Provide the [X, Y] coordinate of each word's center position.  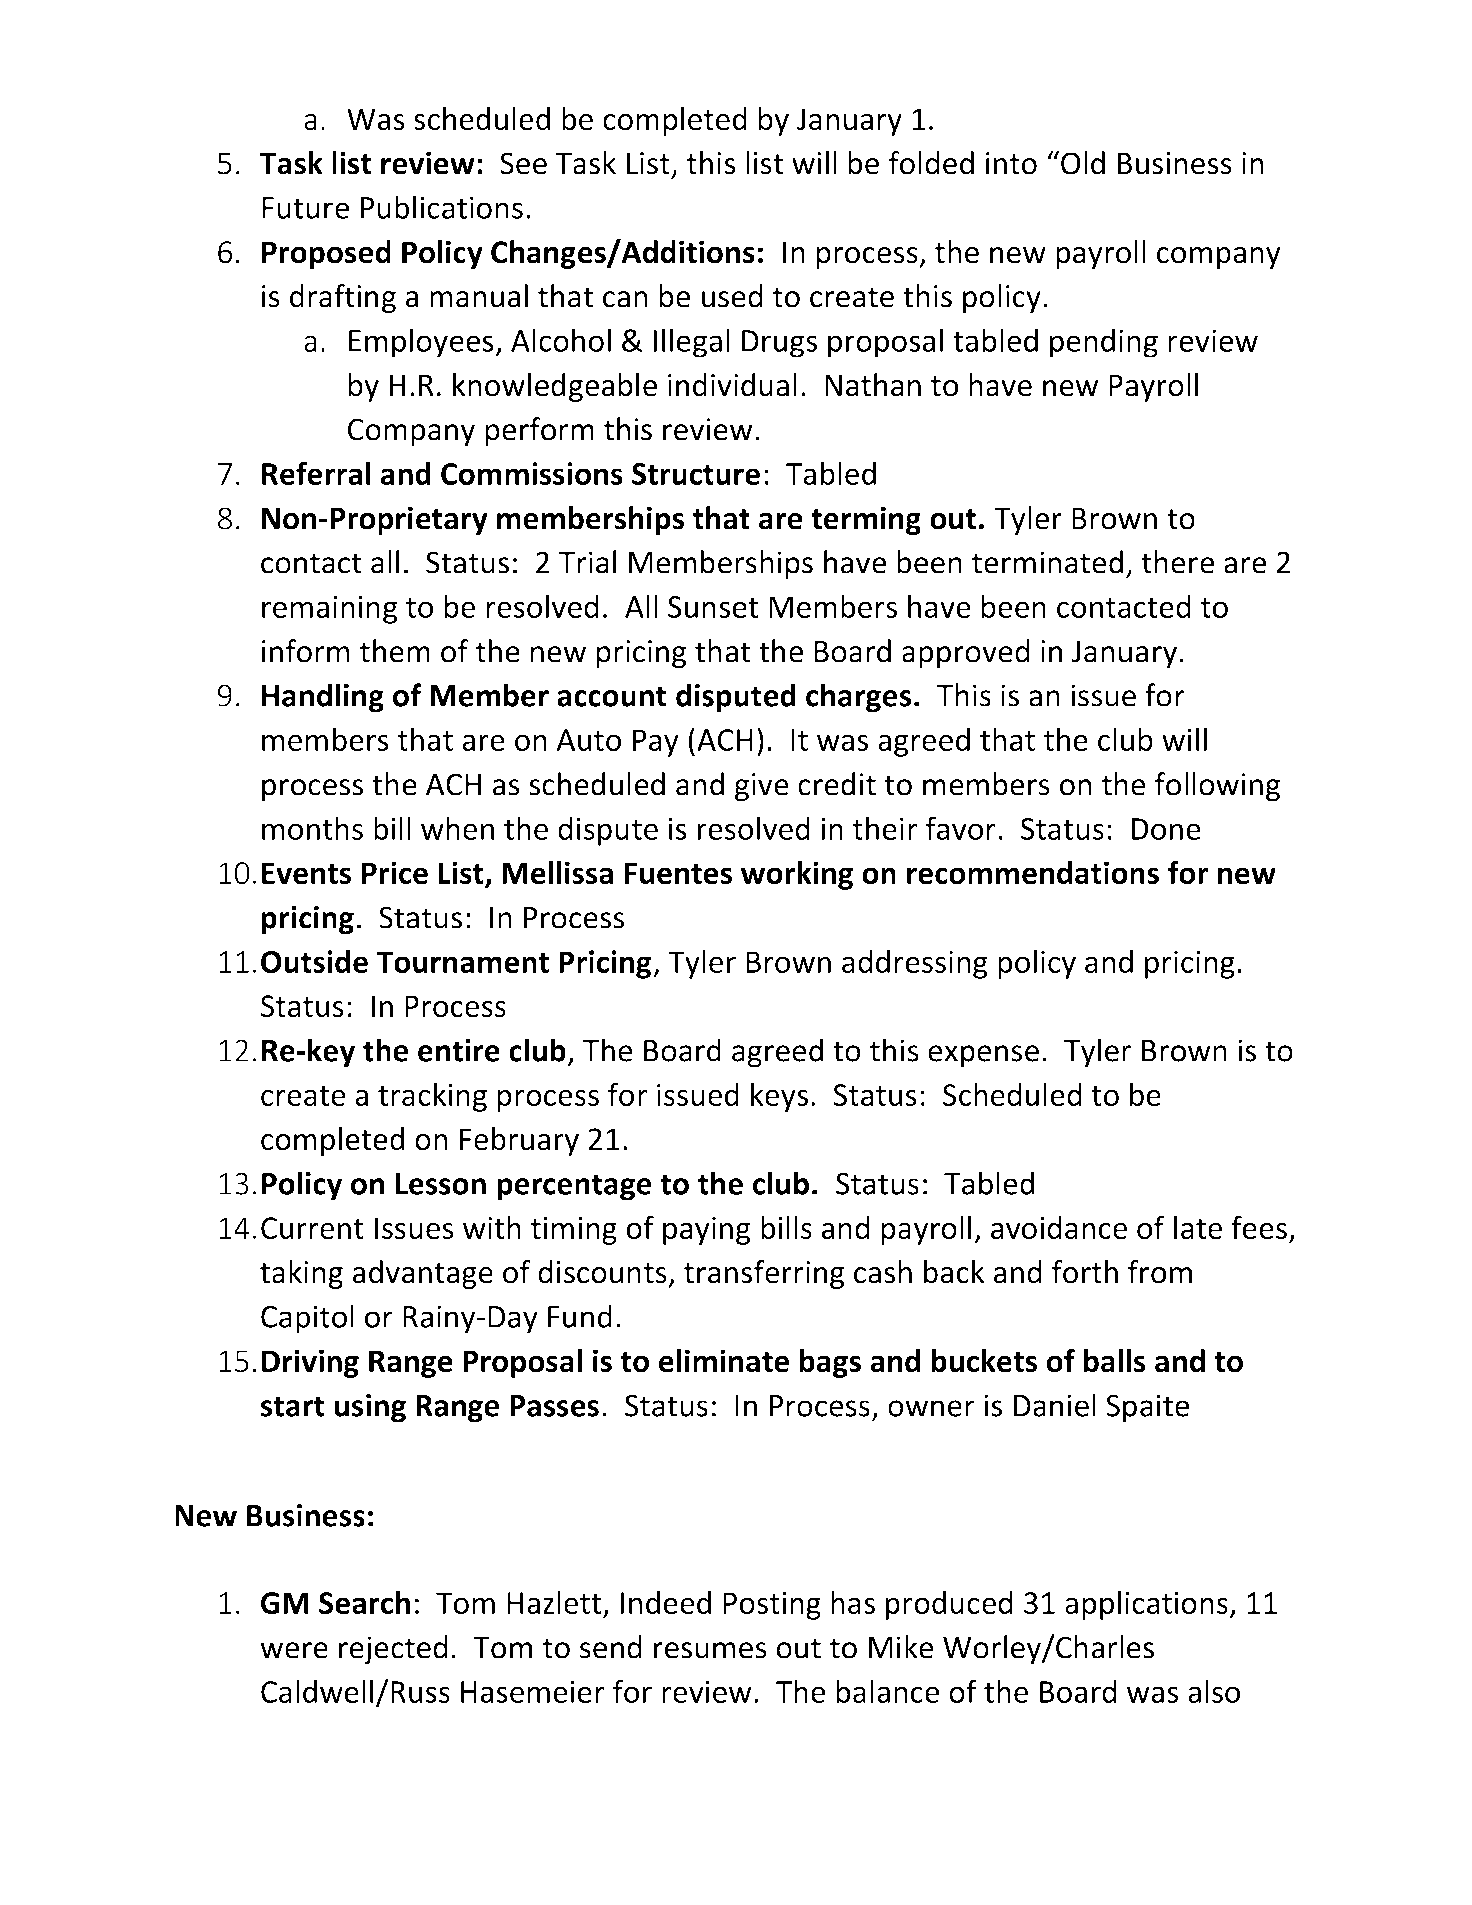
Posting [772, 1606]
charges [859, 698]
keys [779, 1097]
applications [1146, 1605]
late [1198, 1227]
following [1217, 787]
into [1011, 163]
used [732, 296]
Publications [442, 207]
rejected [393, 1650]
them [395, 651]
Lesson [441, 1184]
